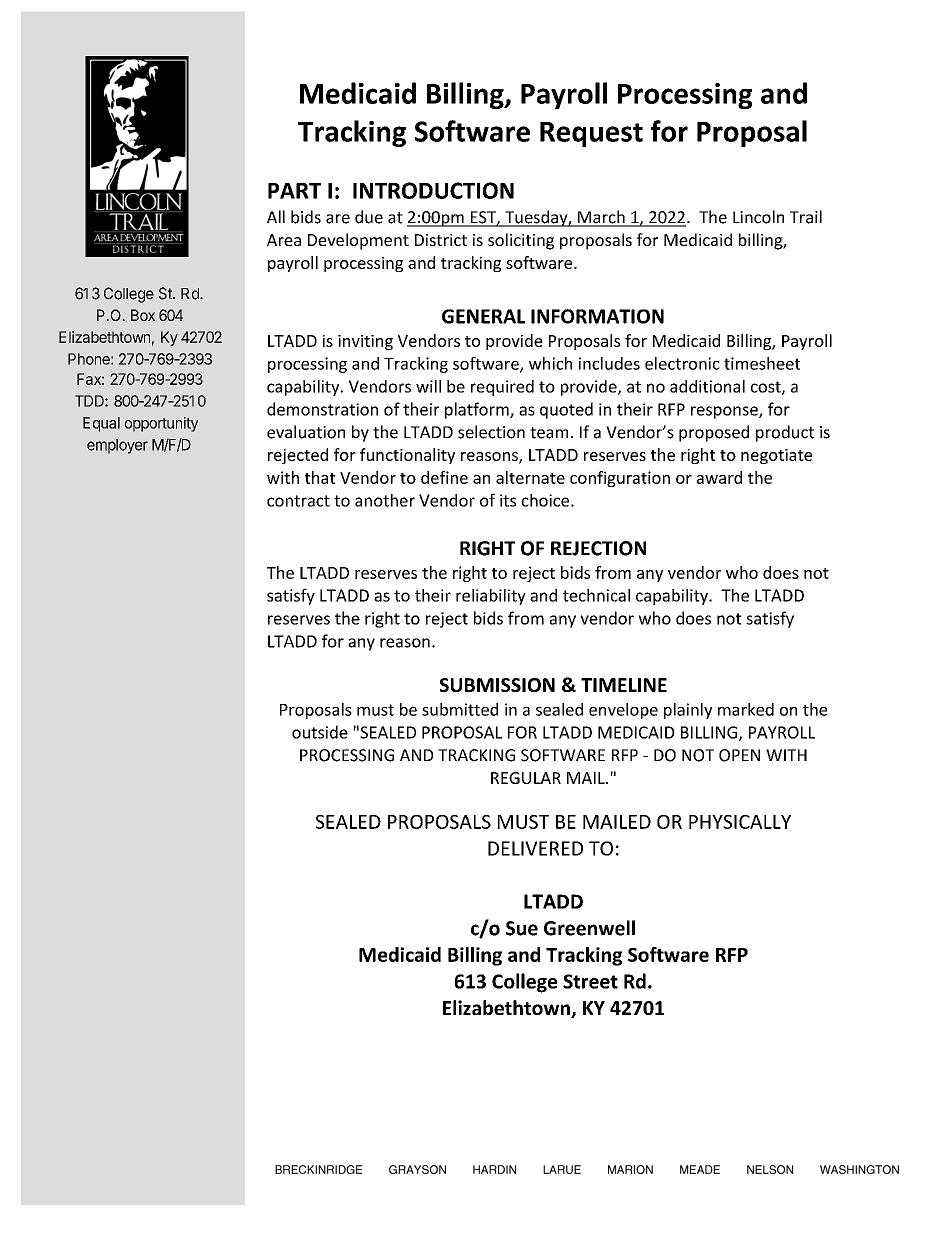 This image has width=952, height=1233. What do you see at coordinates (714, 433) in the image?
I see `proposed` at bounding box center [714, 433].
